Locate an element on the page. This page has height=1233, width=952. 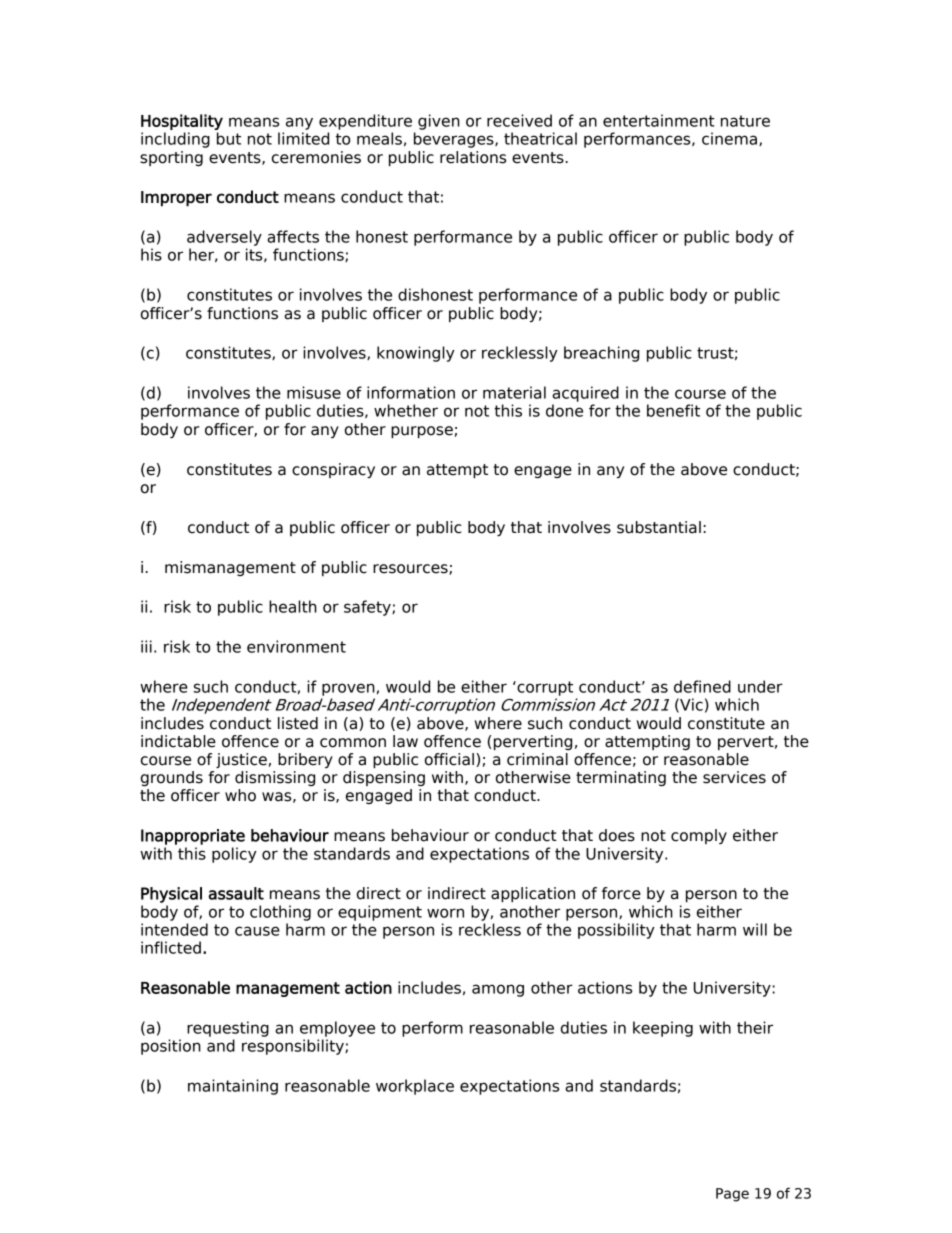
iii is located at coordinates (146, 646).
